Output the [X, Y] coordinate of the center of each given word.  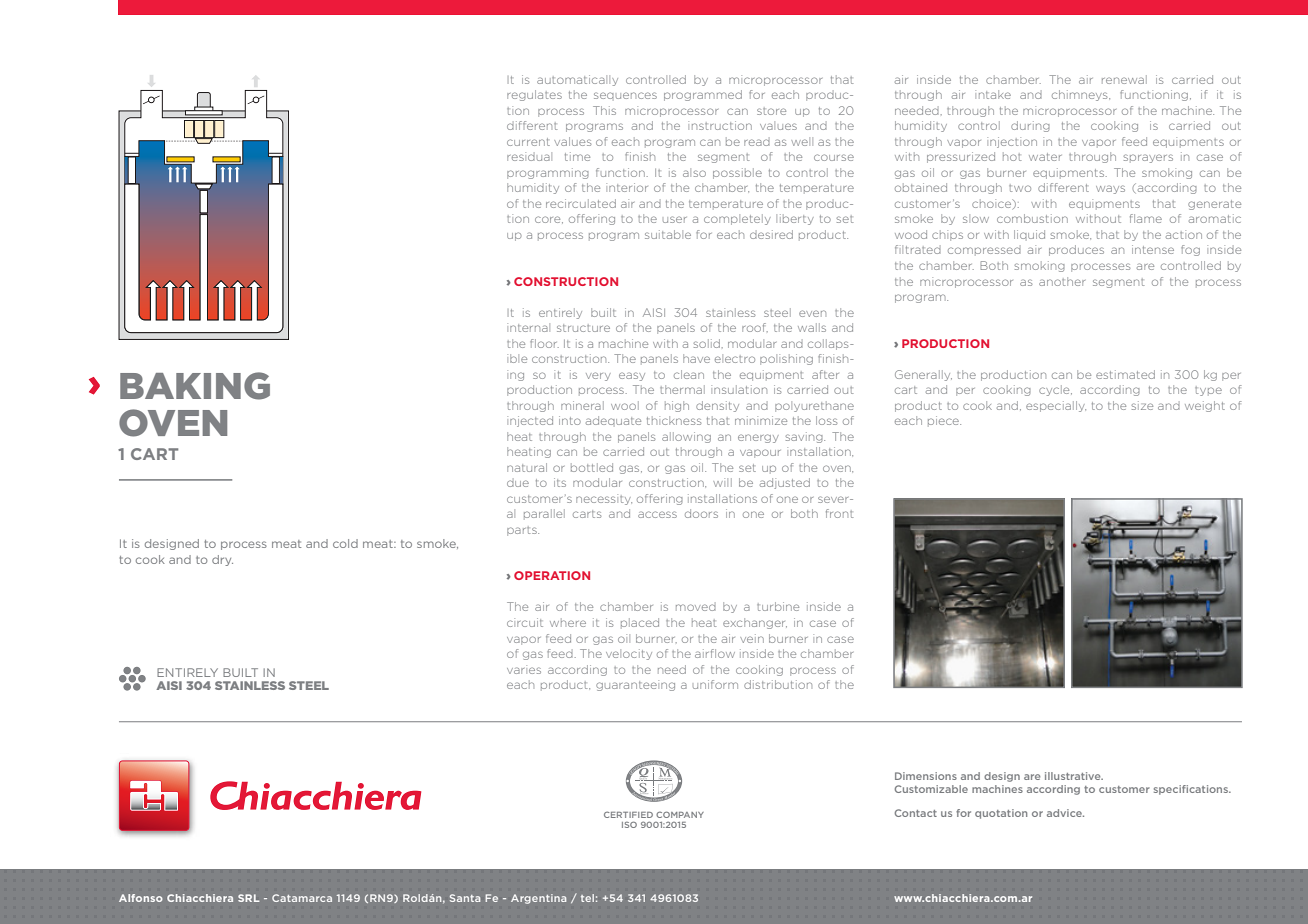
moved [696, 607]
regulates [534, 95]
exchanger [755, 623]
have [696, 358]
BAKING [195, 386]
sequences [625, 95]
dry [222, 560]
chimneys [1081, 95]
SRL [249, 898]
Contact [916, 813]
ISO [629, 824]
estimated [1125, 374]
